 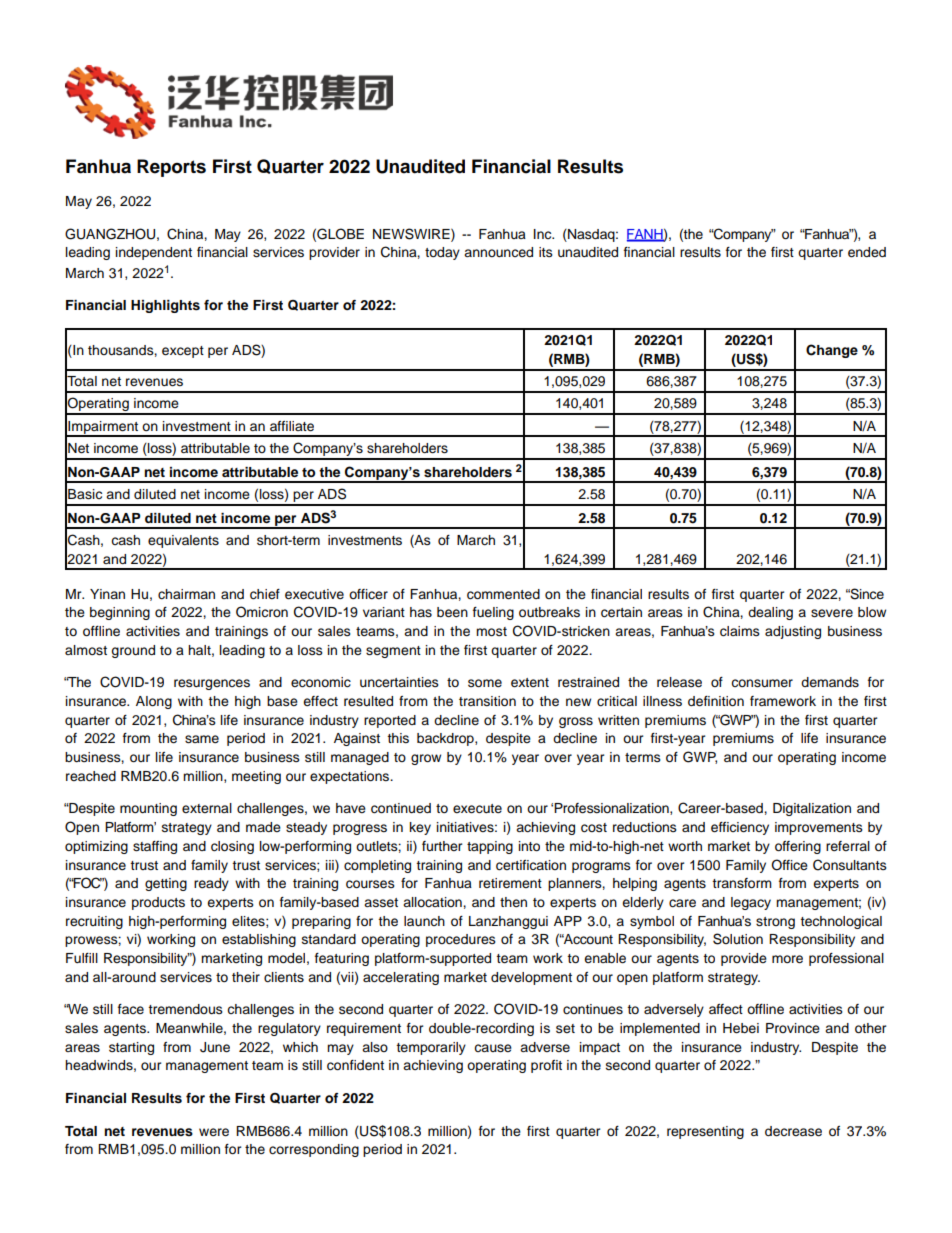 I want to click on Change, so click(x=832, y=351).
